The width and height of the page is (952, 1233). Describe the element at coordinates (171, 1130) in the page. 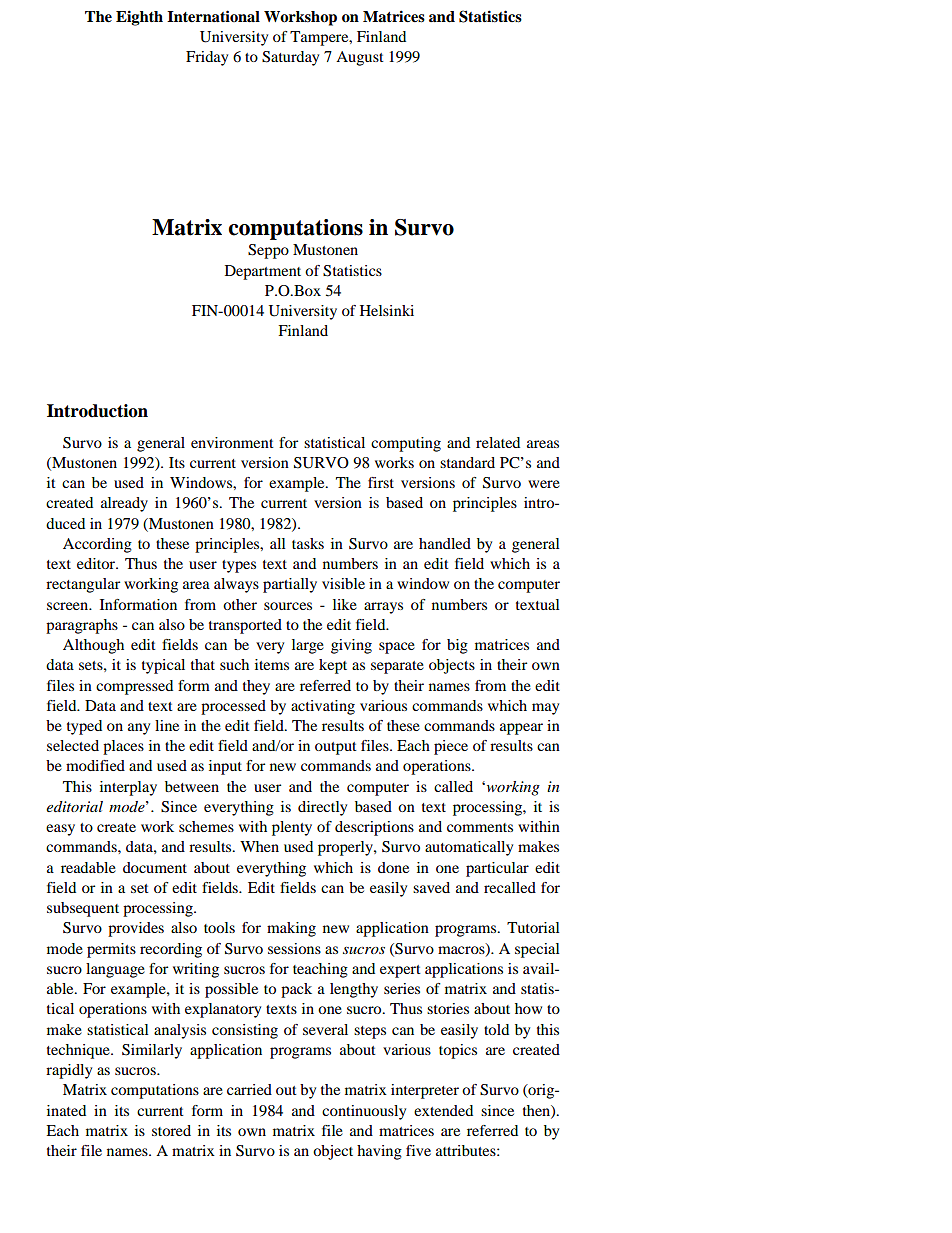

I see `stored` at that location.
